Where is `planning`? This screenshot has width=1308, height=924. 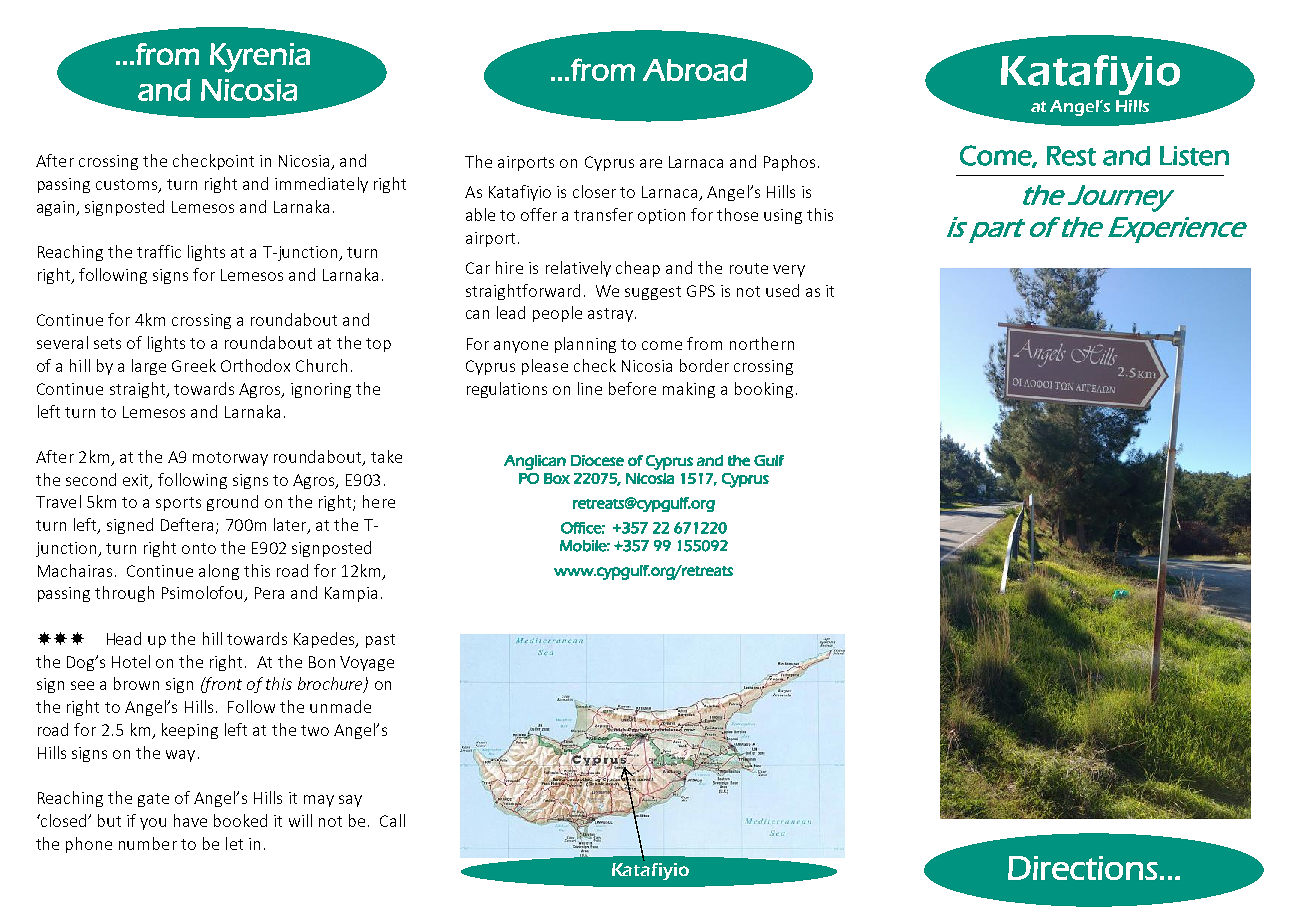 planning is located at coordinates (585, 345).
